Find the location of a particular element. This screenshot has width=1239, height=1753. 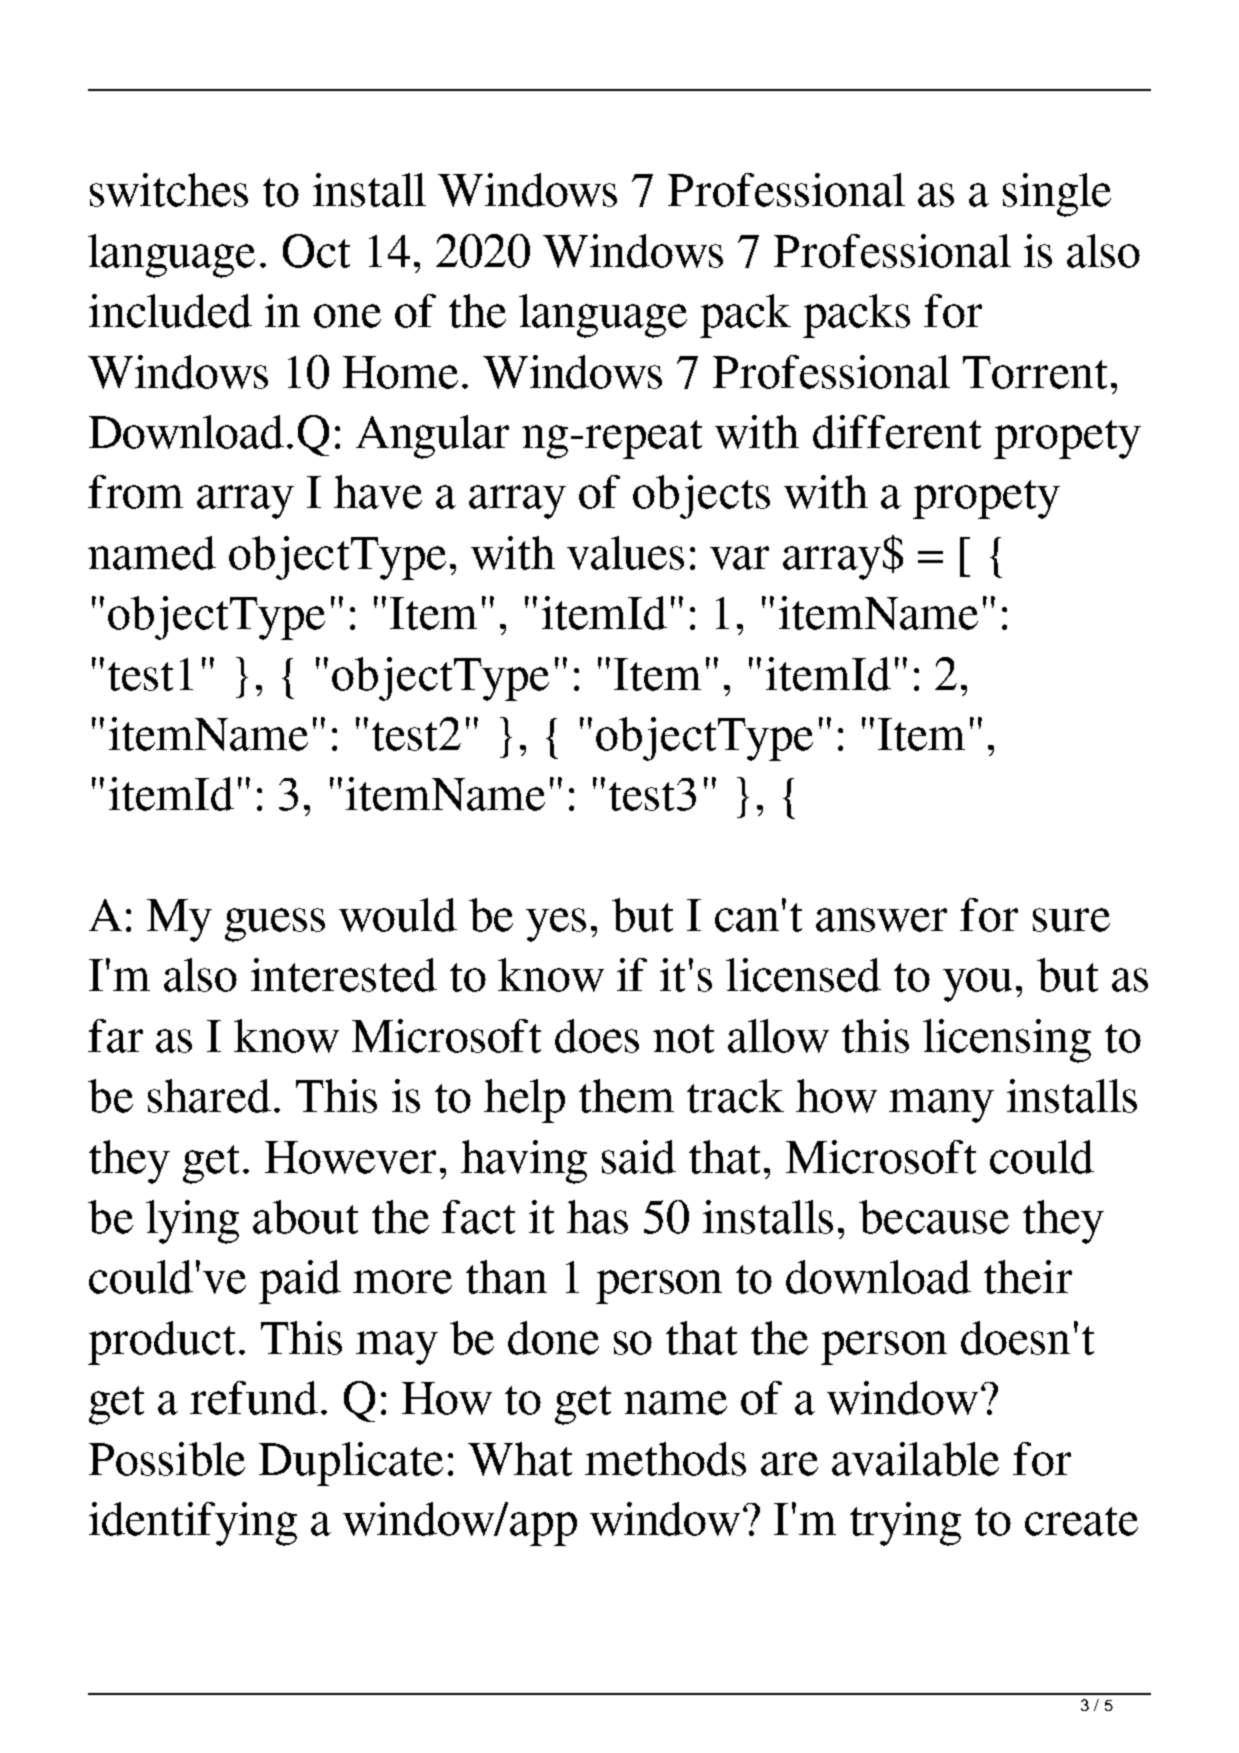

licensing is located at coordinates (1007, 1041).
